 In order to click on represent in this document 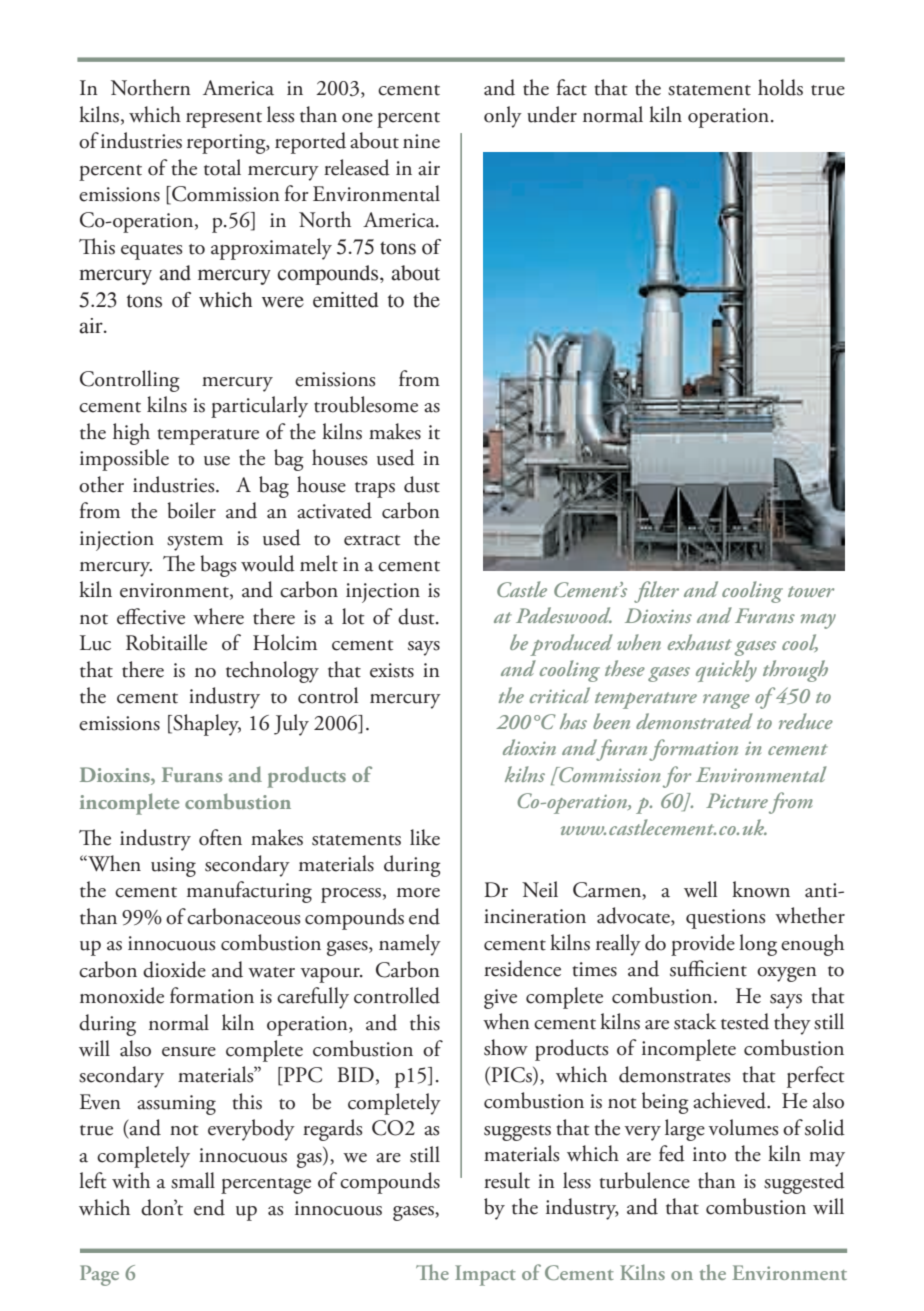, I will do `click(224, 120)`.
